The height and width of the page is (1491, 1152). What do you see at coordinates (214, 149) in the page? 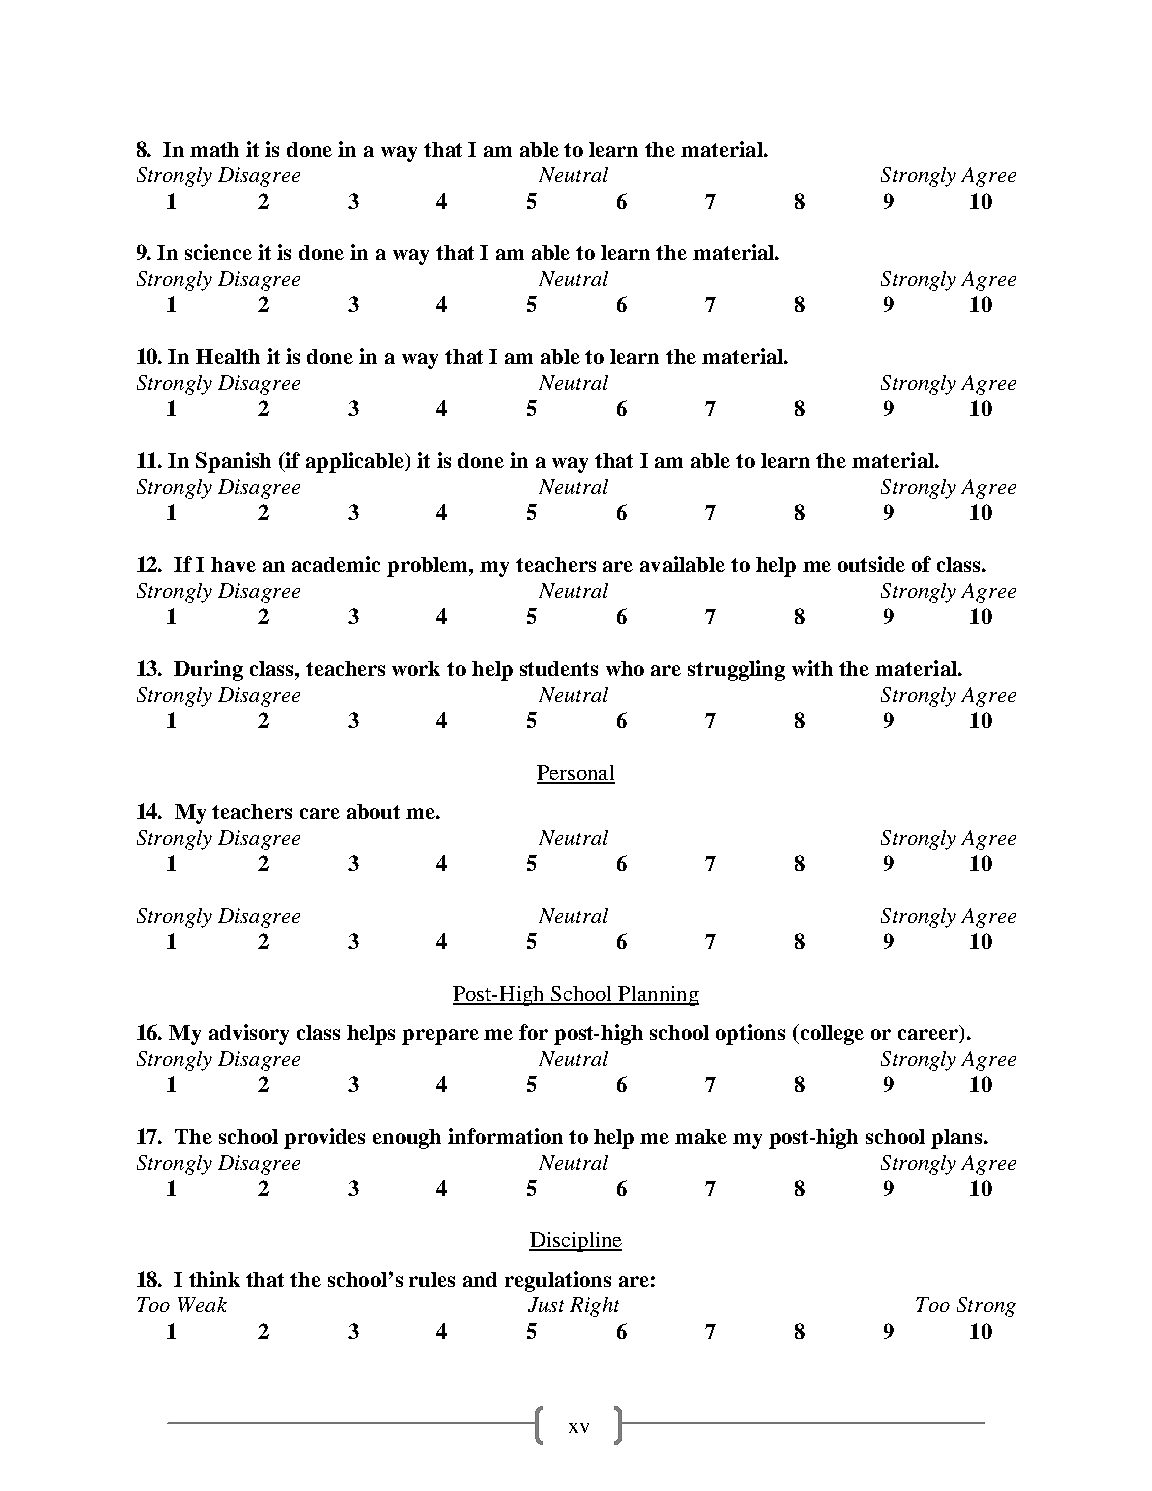
I see `math` at bounding box center [214, 149].
